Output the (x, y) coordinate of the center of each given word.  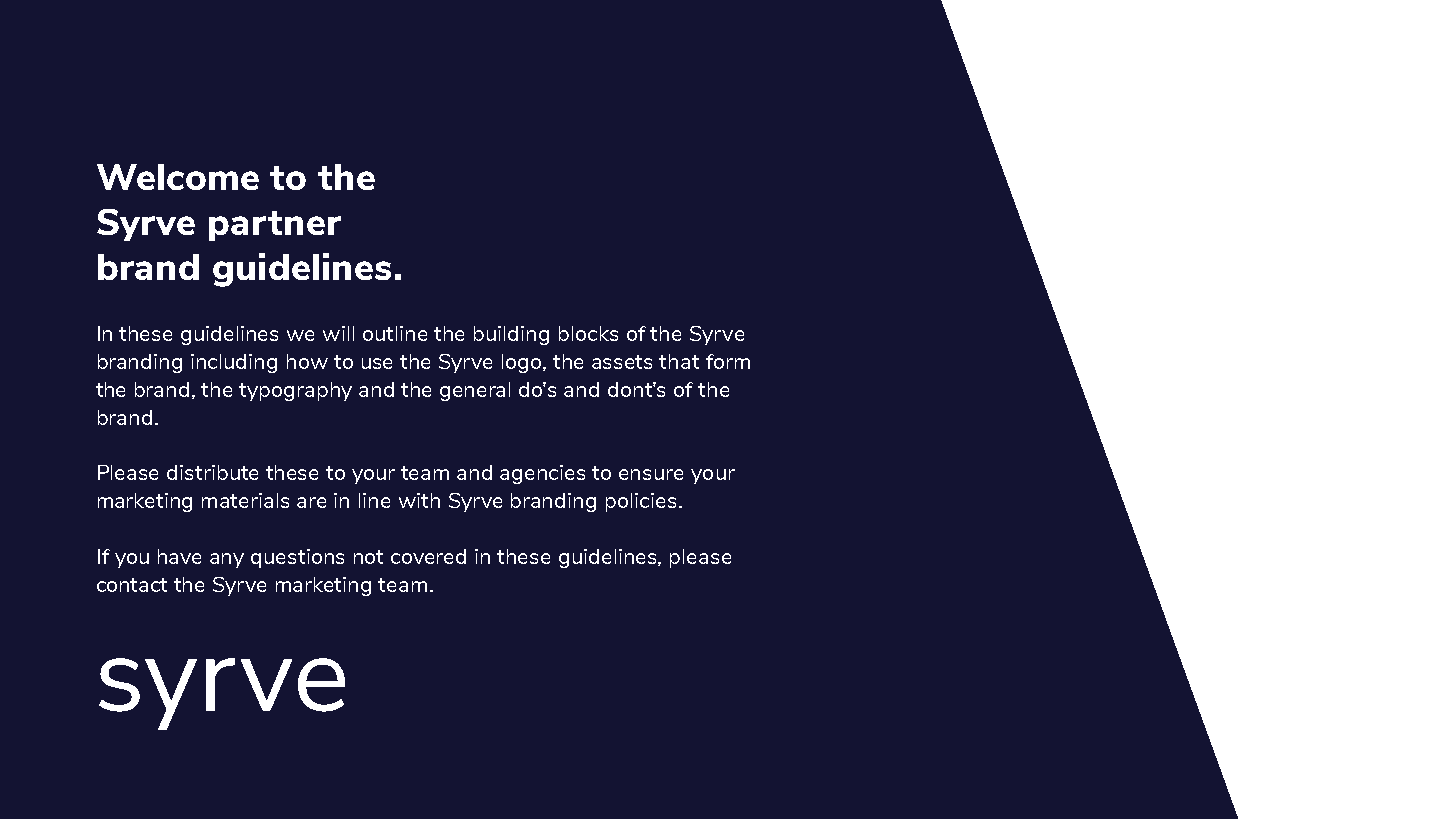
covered (428, 556)
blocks (588, 333)
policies (641, 502)
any (227, 560)
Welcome (178, 177)
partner (275, 226)
